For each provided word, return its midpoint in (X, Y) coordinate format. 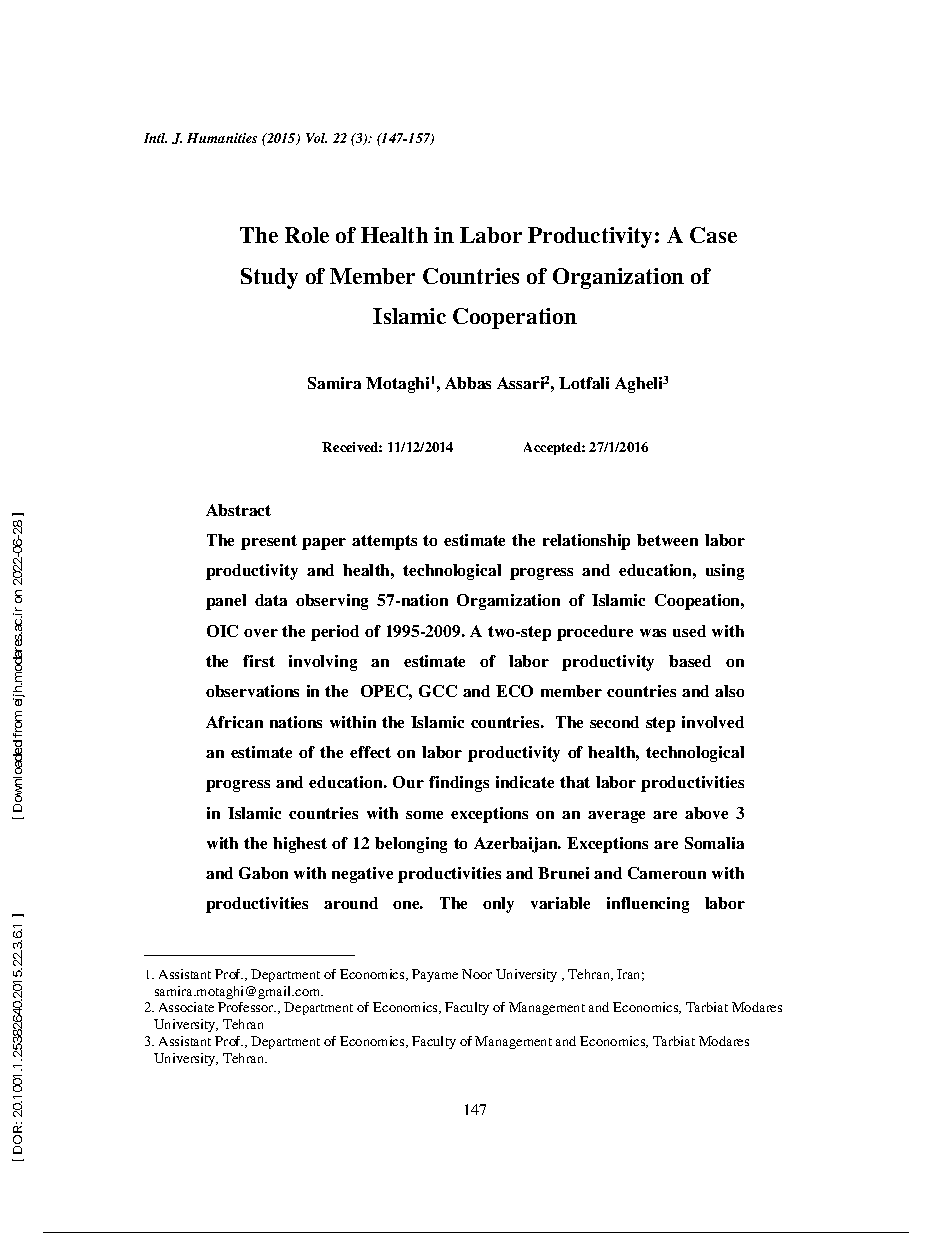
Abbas (468, 383)
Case (713, 235)
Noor (477, 974)
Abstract (238, 510)
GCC (438, 691)
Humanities (222, 138)
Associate (186, 1007)
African (234, 722)
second (614, 722)
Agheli (639, 385)
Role (307, 235)
